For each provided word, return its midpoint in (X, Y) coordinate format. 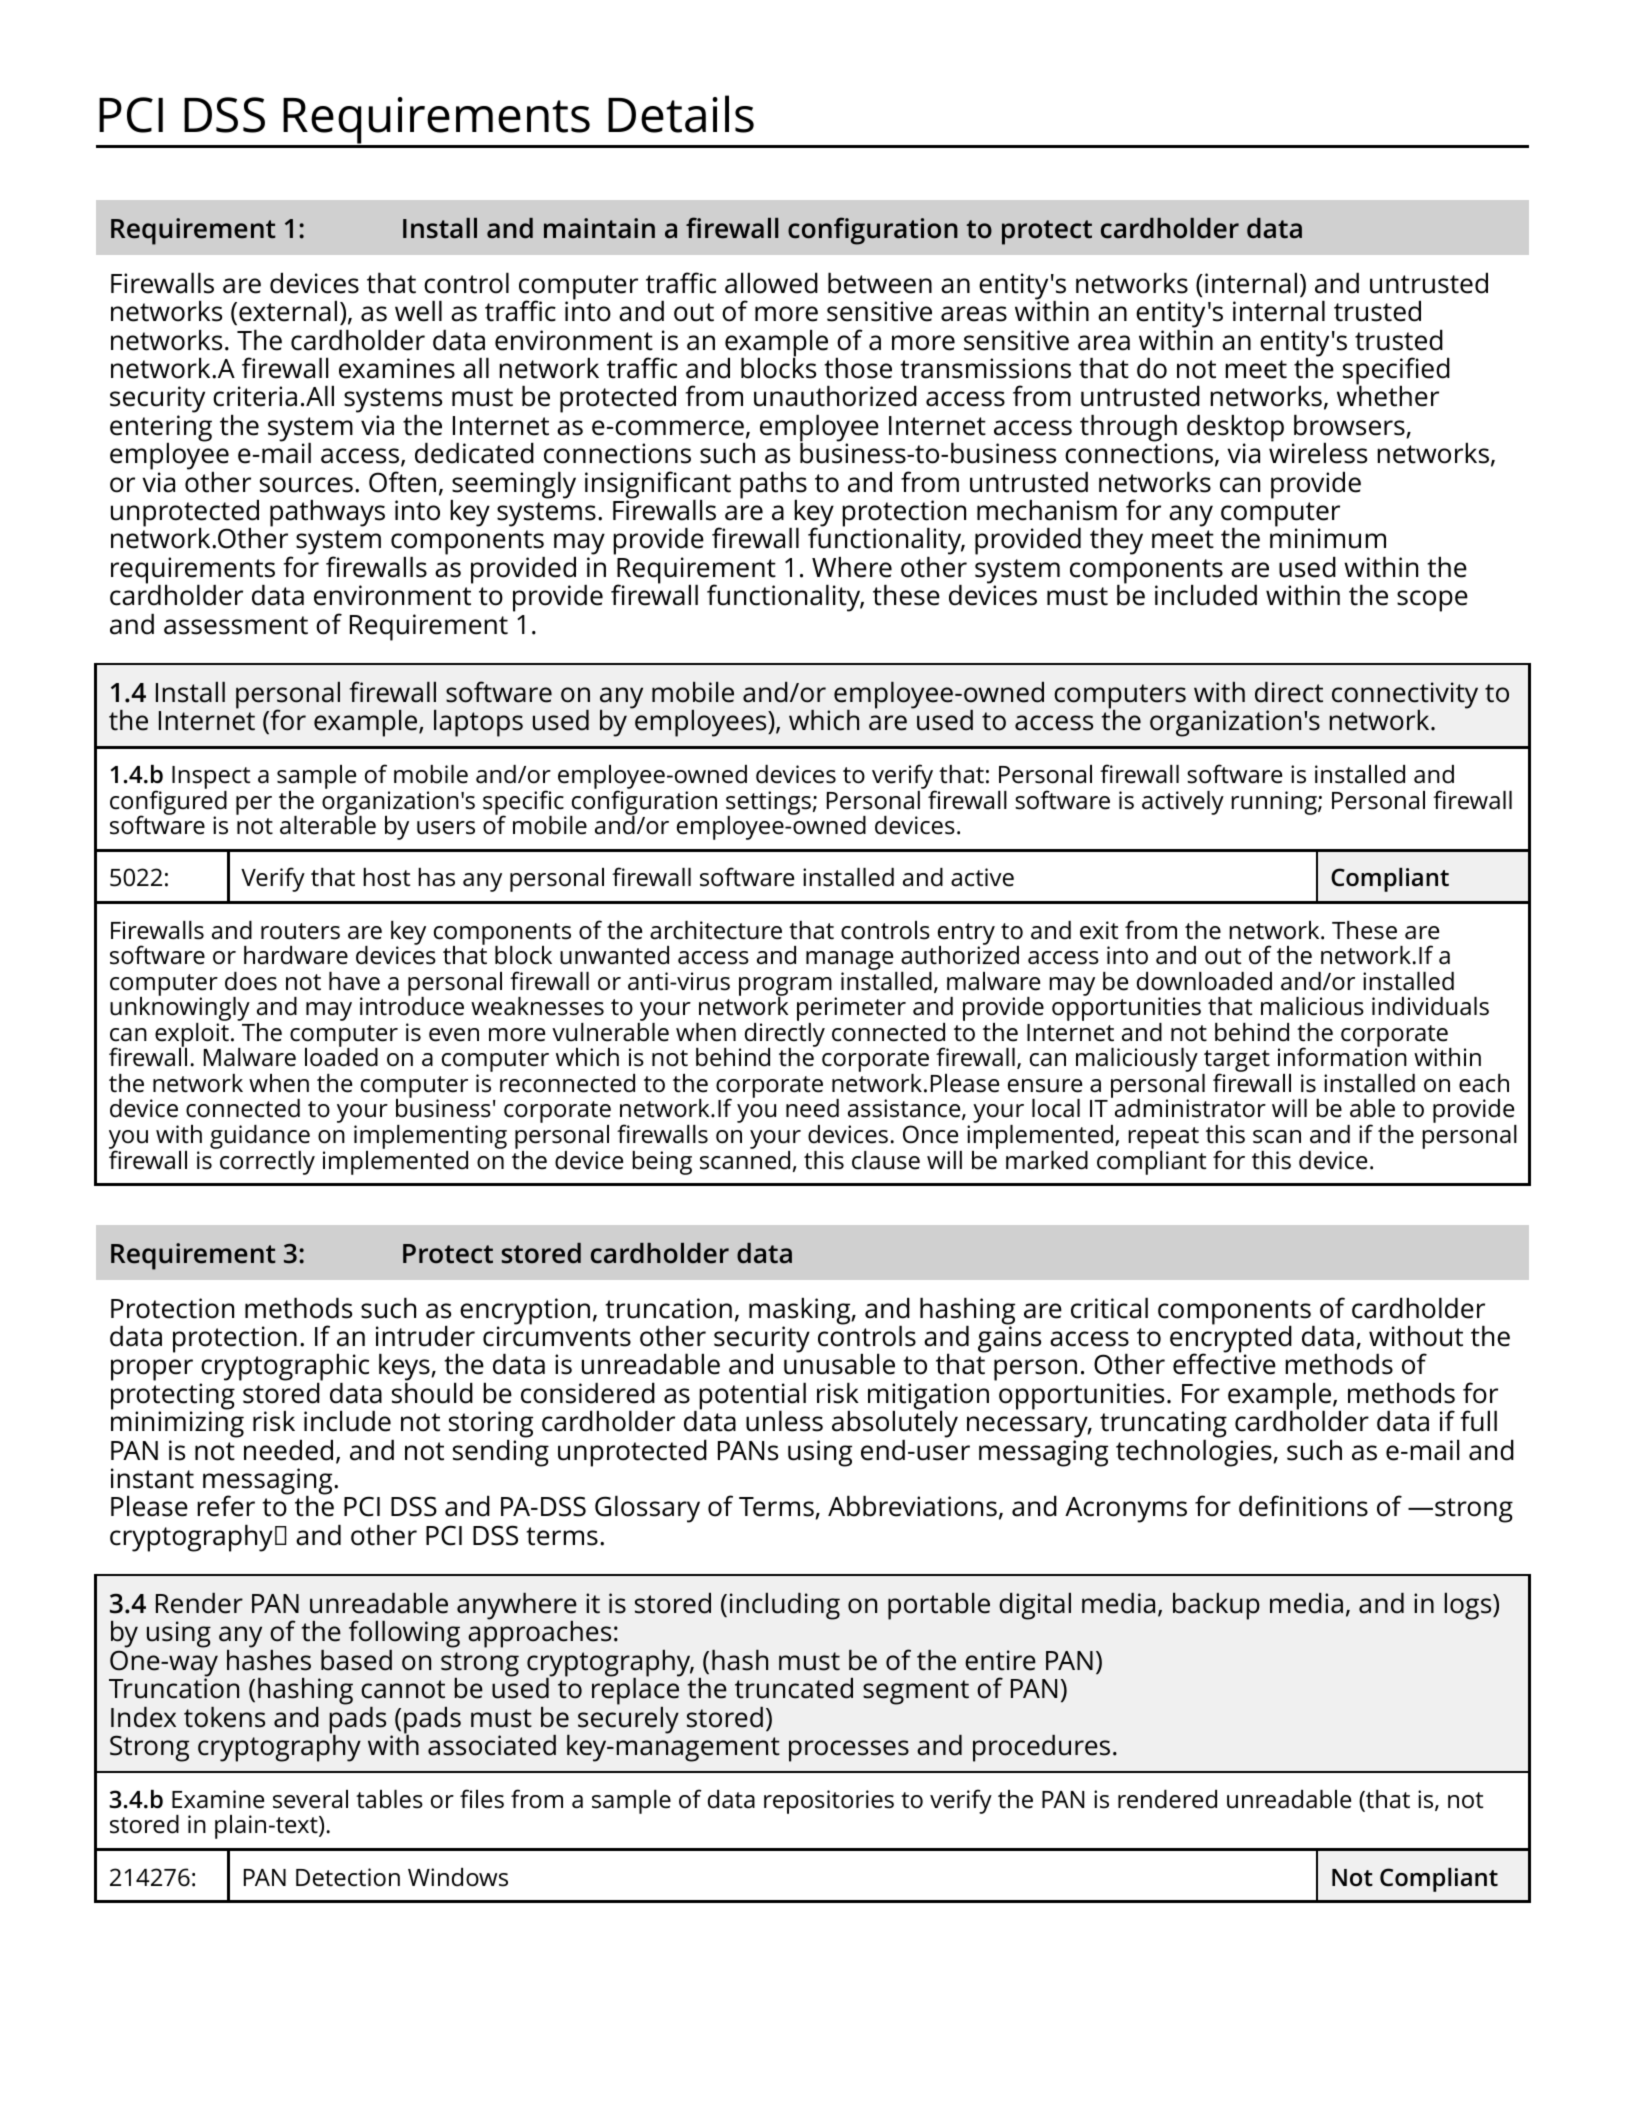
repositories (829, 1802)
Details (681, 114)
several (310, 1799)
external (288, 311)
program (785, 987)
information (1342, 1056)
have (354, 981)
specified (1396, 372)
